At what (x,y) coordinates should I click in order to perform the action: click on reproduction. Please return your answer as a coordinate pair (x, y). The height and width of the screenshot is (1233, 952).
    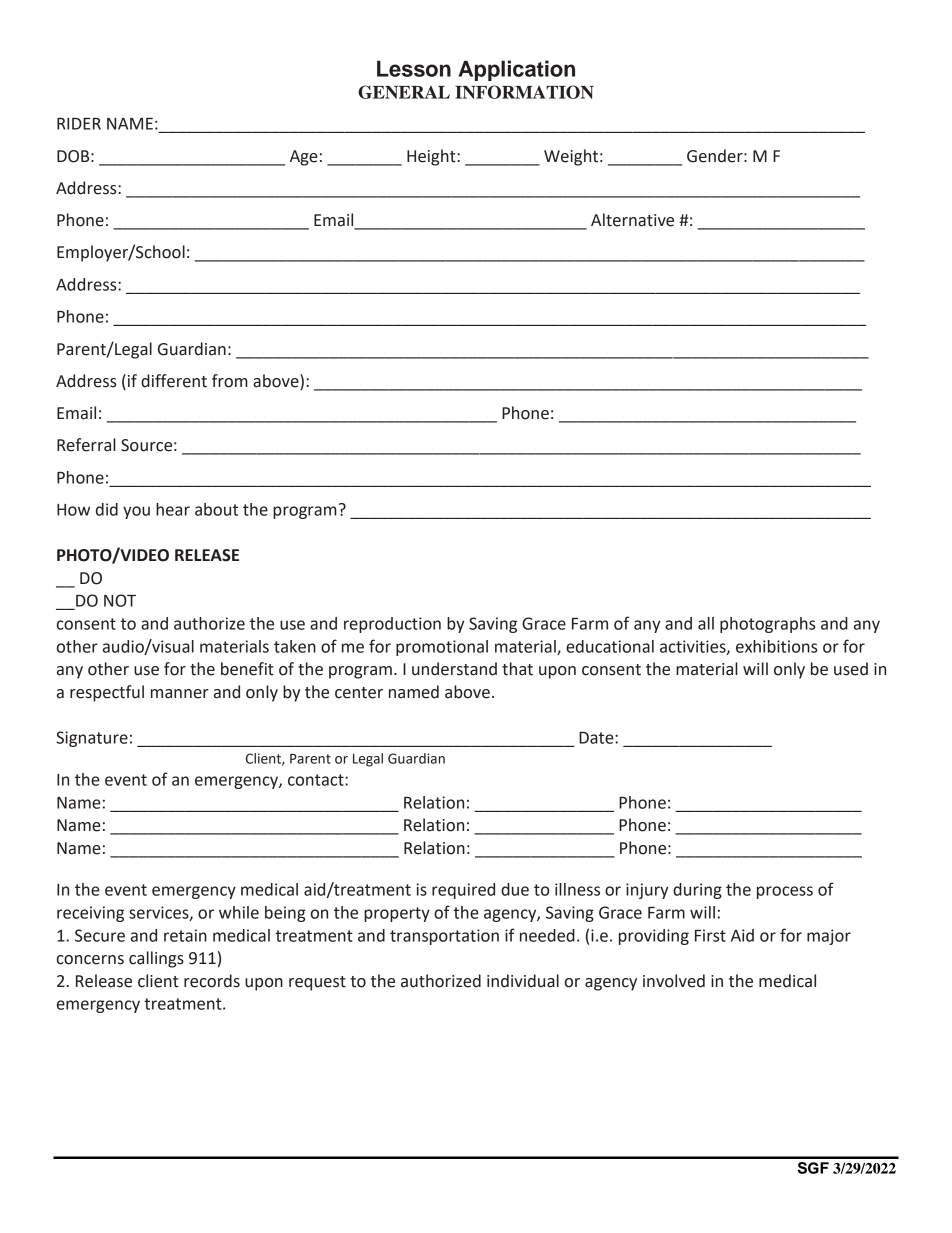
    Looking at the image, I should click on (392, 625).
